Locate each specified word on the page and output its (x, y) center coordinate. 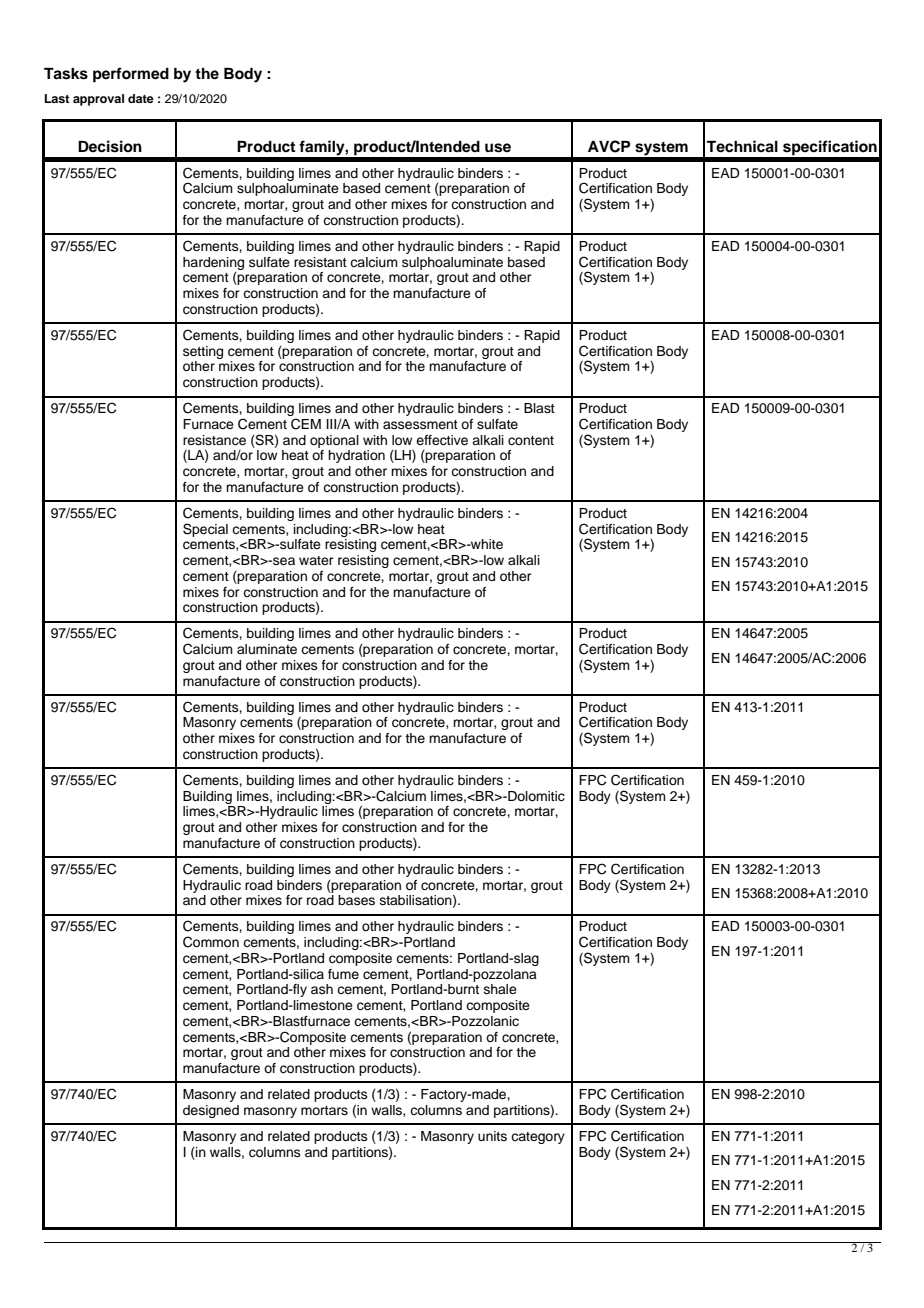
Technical (742, 146)
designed (211, 1111)
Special (205, 530)
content (531, 440)
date (141, 98)
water (316, 560)
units (492, 1136)
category (538, 1138)
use (498, 148)
